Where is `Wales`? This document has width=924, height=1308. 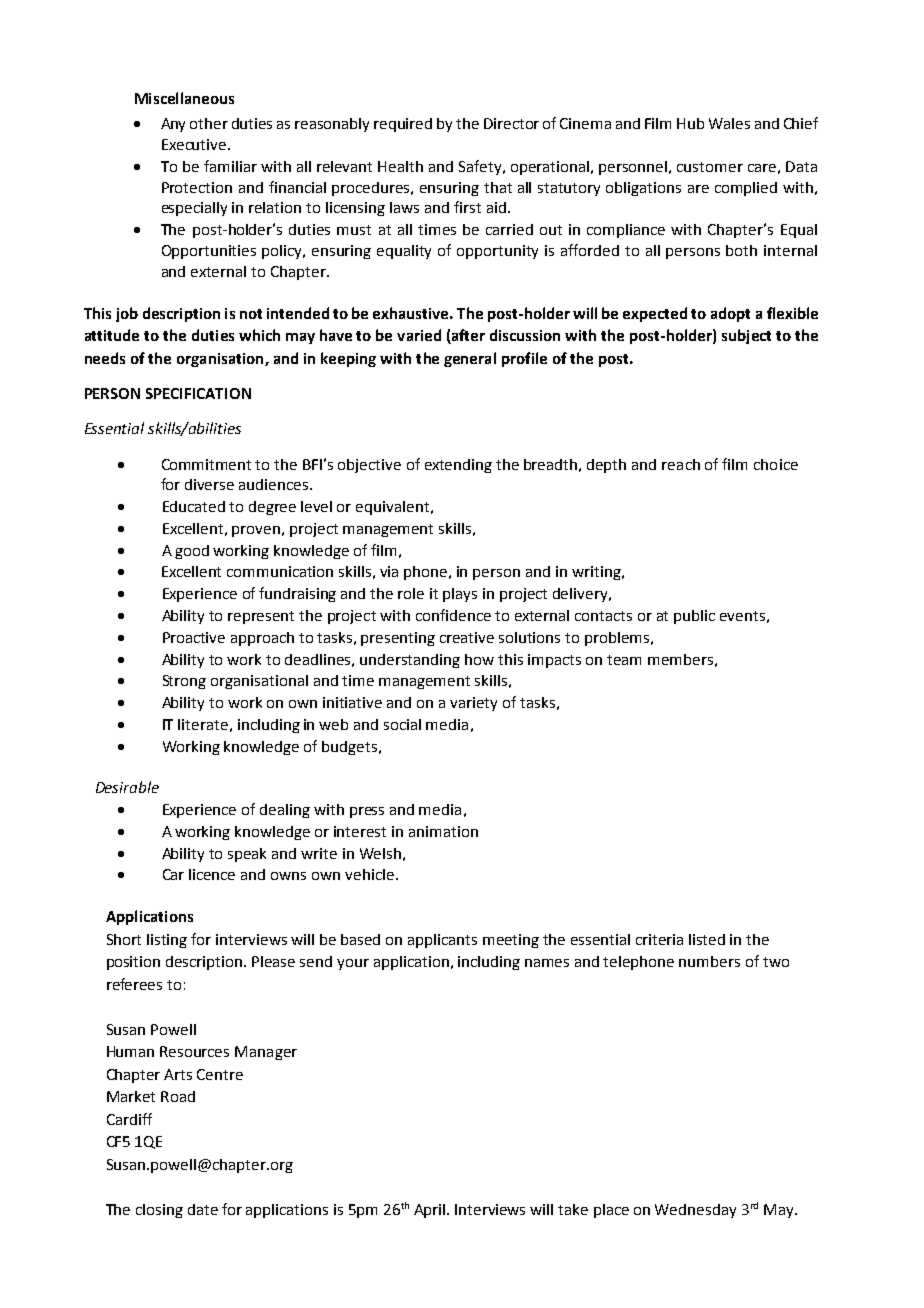
Wales is located at coordinates (729, 123).
